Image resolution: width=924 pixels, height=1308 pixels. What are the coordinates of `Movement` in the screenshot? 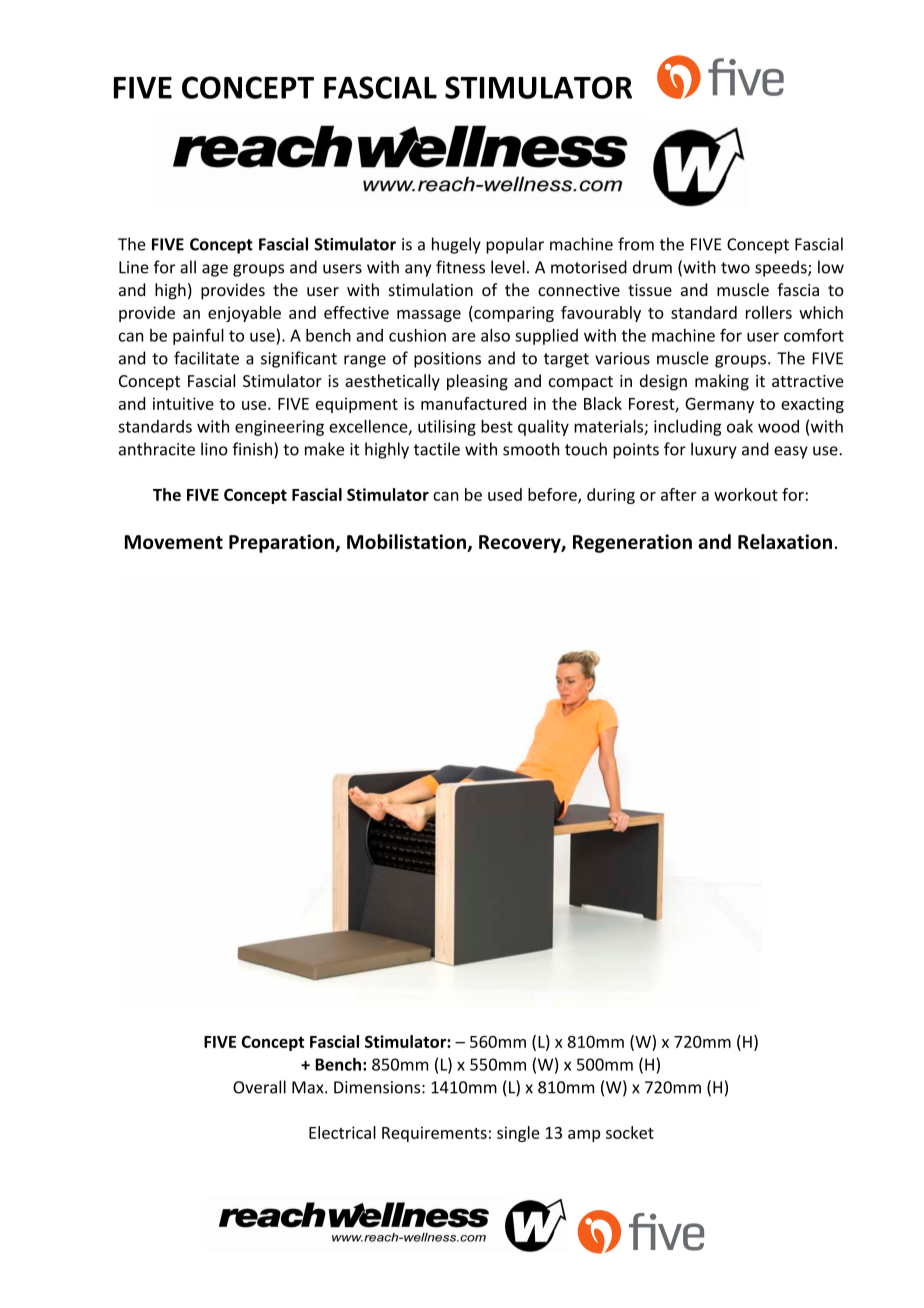 It's located at (174, 542).
